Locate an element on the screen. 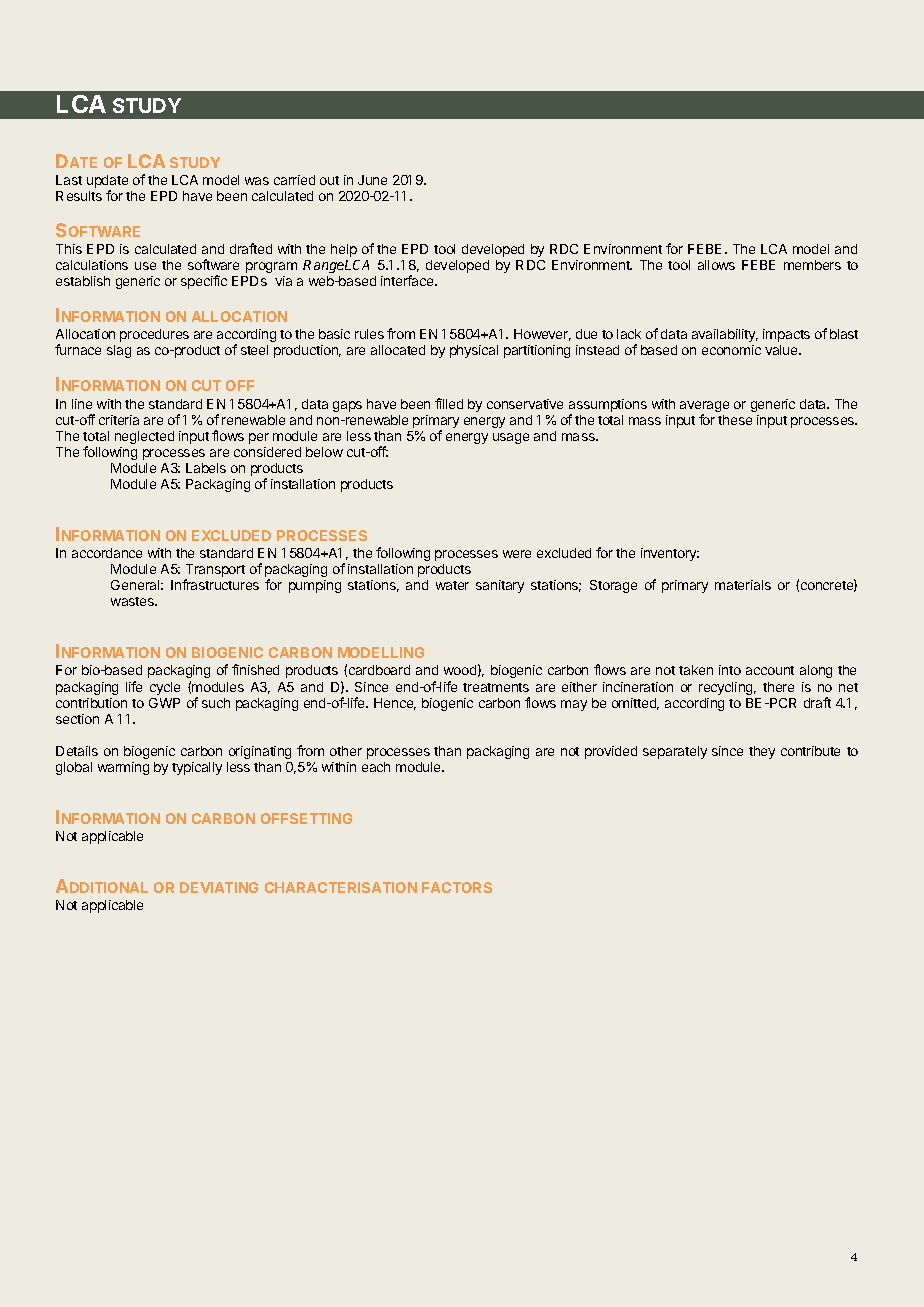 This screenshot has height=1307, width=924. accordance is located at coordinates (107, 553).
